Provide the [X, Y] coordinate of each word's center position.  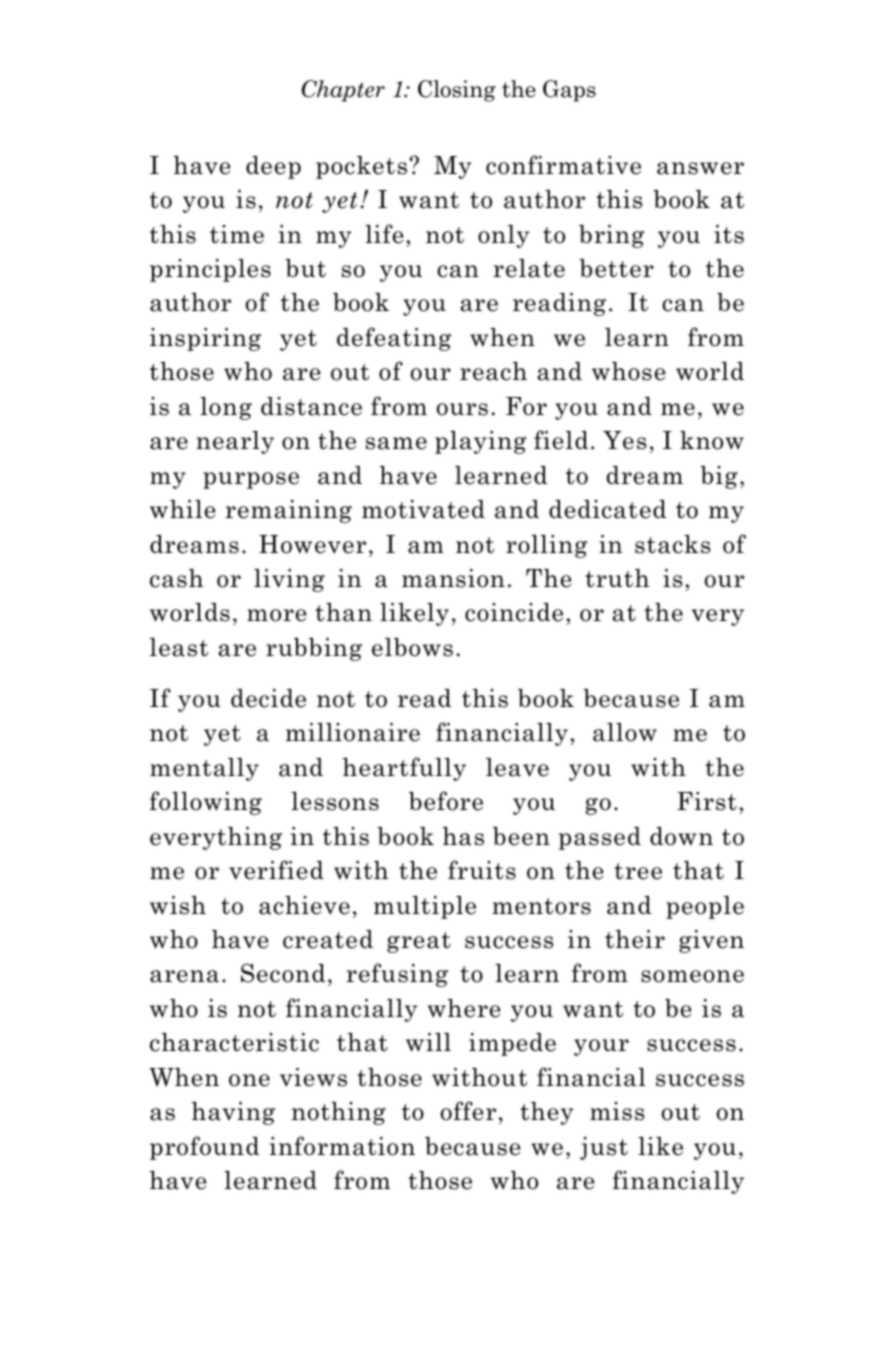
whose [628, 371]
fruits [482, 870]
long [226, 408]
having [233, 1113]
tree [638, 871]
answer [700, 168]
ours [462, 409]
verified [276, 870]
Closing [457, 91]
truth [617, 578]
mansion [453, 578]
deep [273, 167]
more [276, 615]
